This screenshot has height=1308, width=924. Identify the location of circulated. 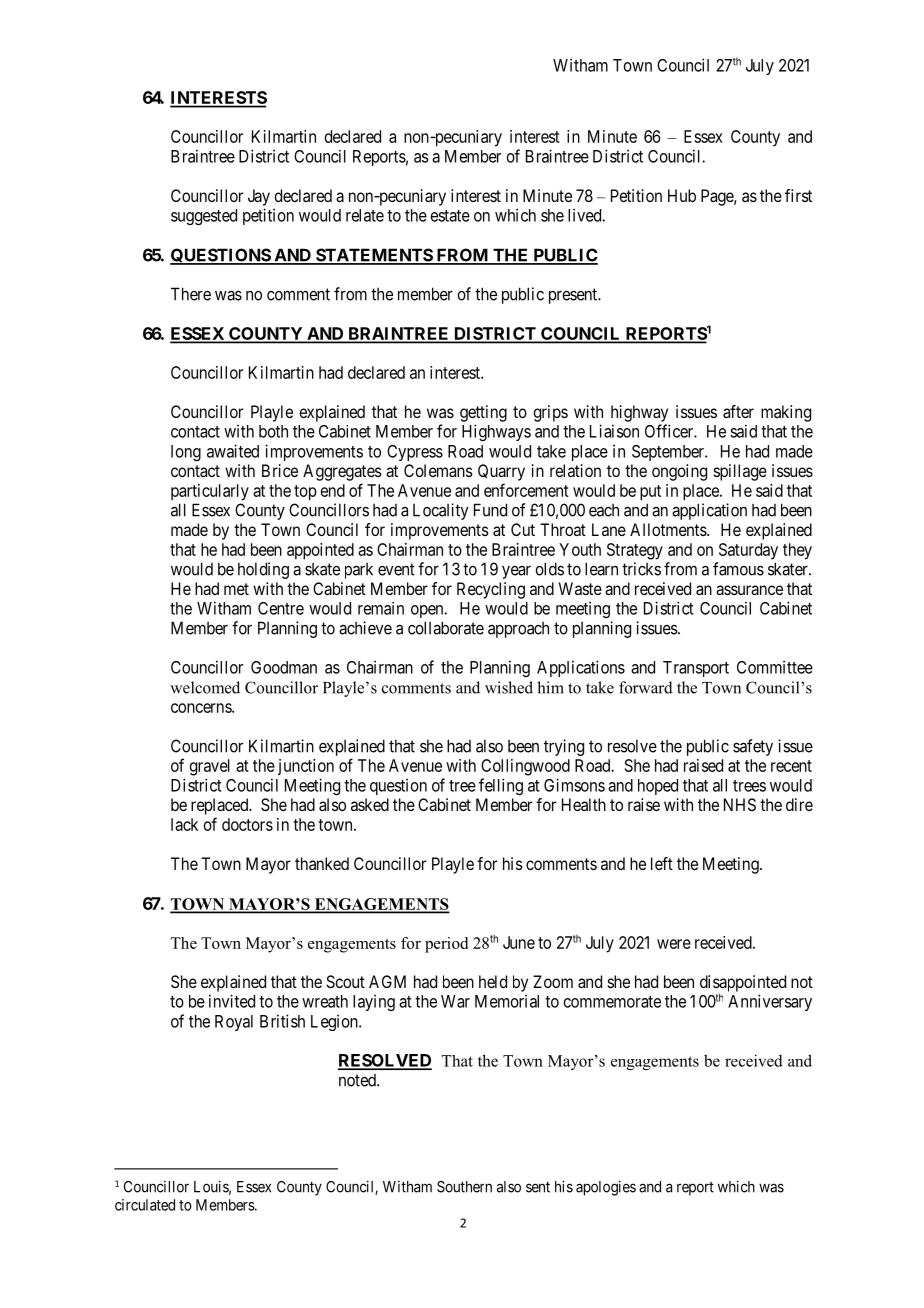
(145, 1205).
